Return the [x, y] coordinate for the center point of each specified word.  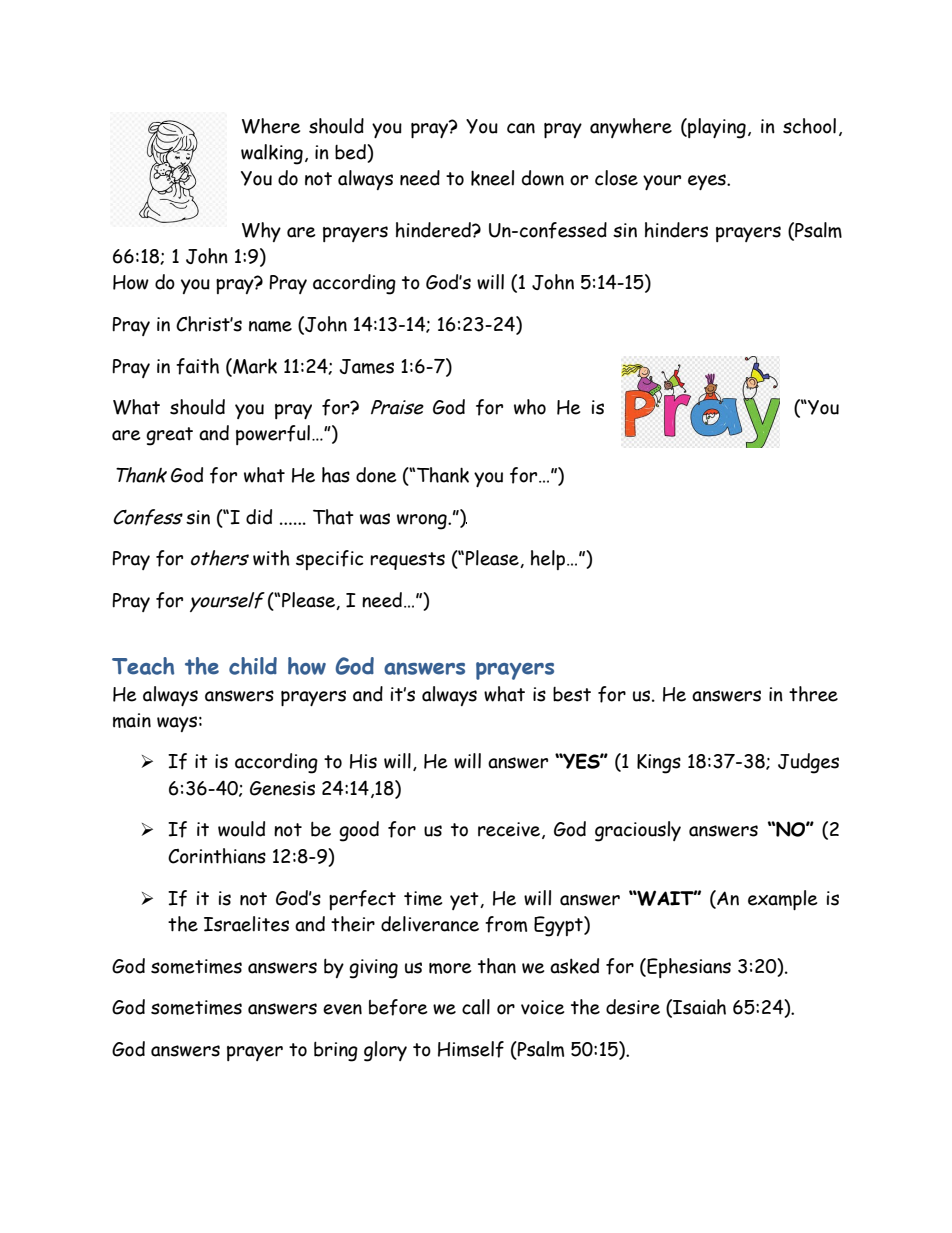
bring [336, 1051]
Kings [659, 764]
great [169, 436]
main [132, 720]
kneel [492, 178]
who [530, 407]
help [549, 560]
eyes [708, 182]
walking [272, 154]
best [572, 694]
